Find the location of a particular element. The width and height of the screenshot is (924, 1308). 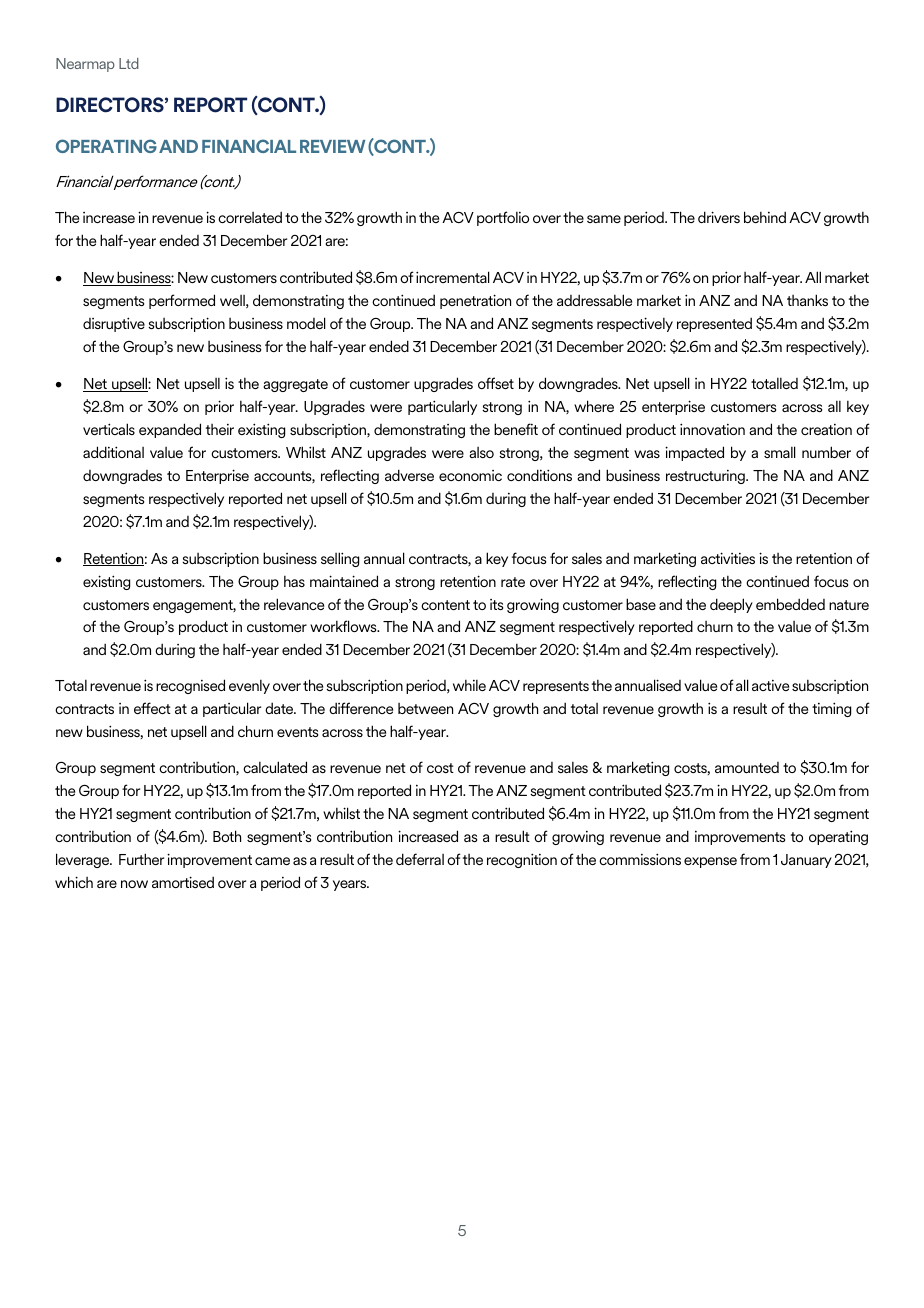

deferral is located at coordinates (420, 859).
